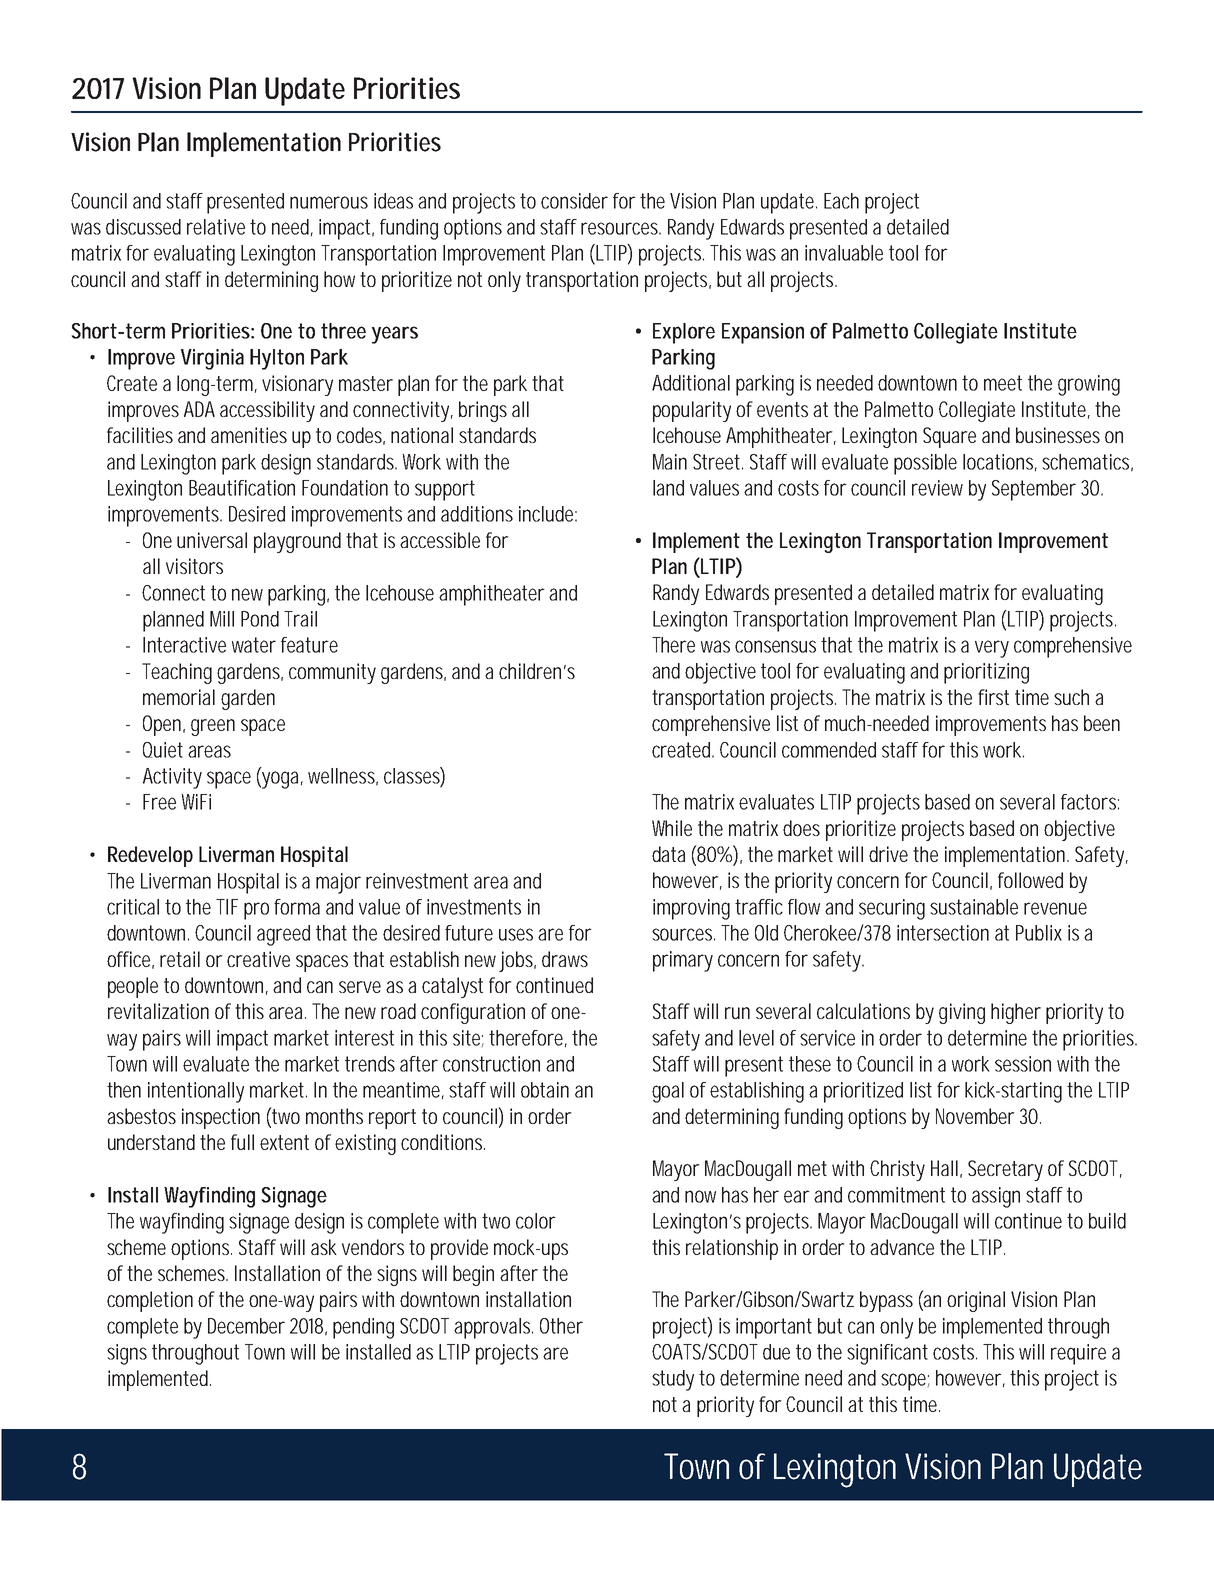  I want to click on draws, so click(565, 959).
